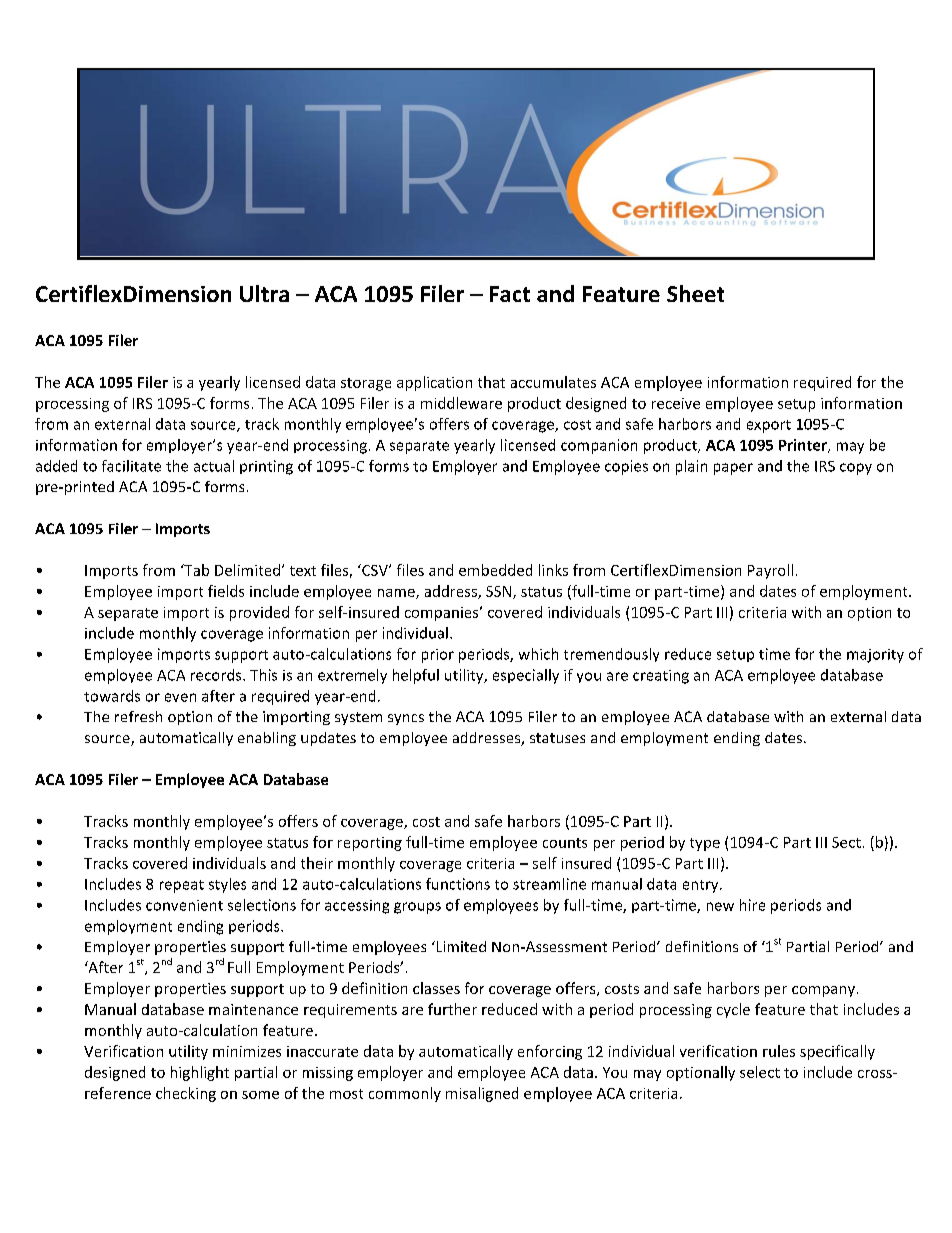  Describe the element at coordinates (752, 905) in the image. I see `hire` at that location.
